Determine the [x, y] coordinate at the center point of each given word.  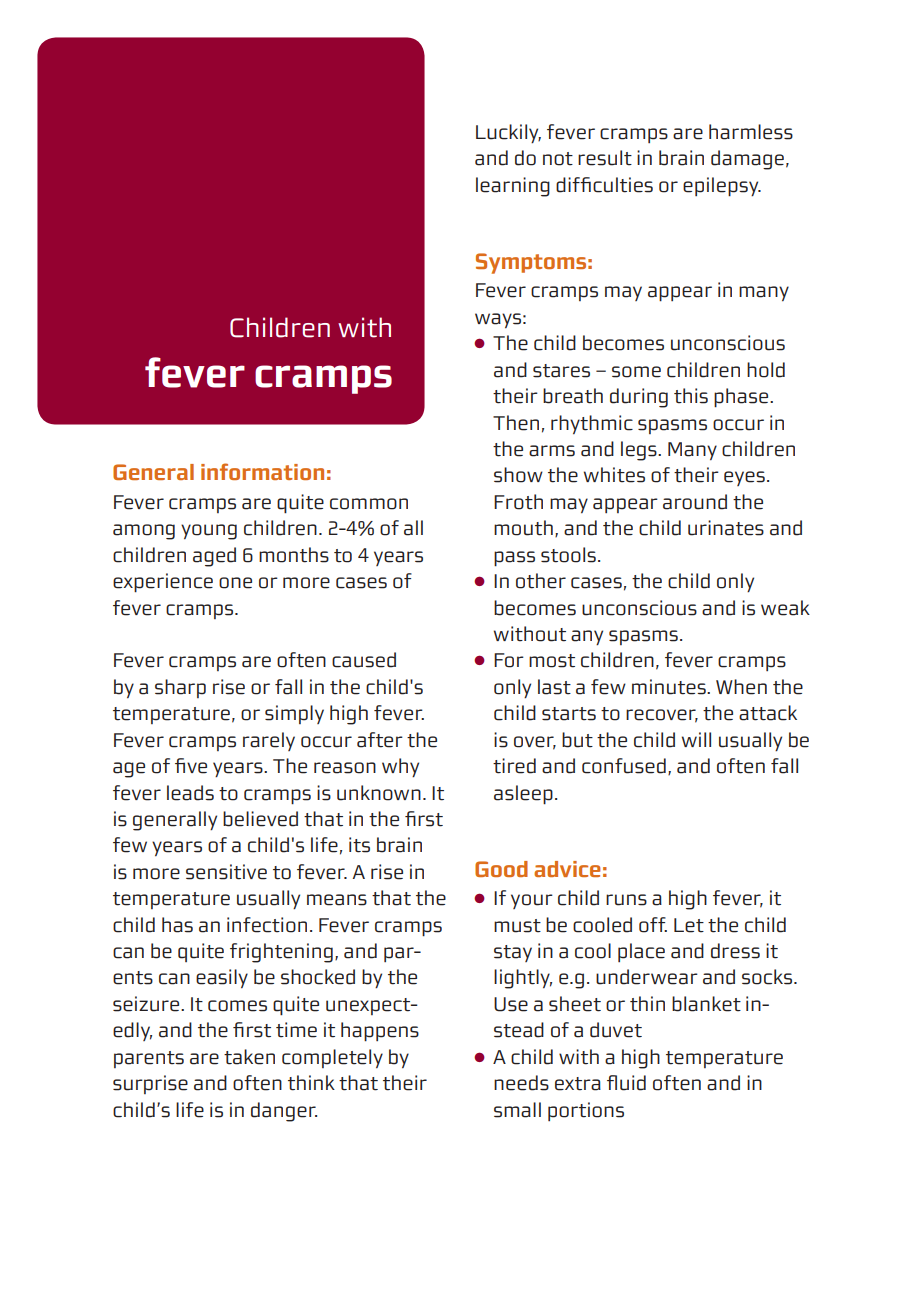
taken [249, 1057]
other [541, 581]
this [691, 396]
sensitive [226, 872]
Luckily [508, 133]
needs [521, 1083]
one [235, 583]
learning [513, 187]
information [262, 471]
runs [626, 900]
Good [501, 869]
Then [516, 423]
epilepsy [722, 187]
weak [785, 608]
